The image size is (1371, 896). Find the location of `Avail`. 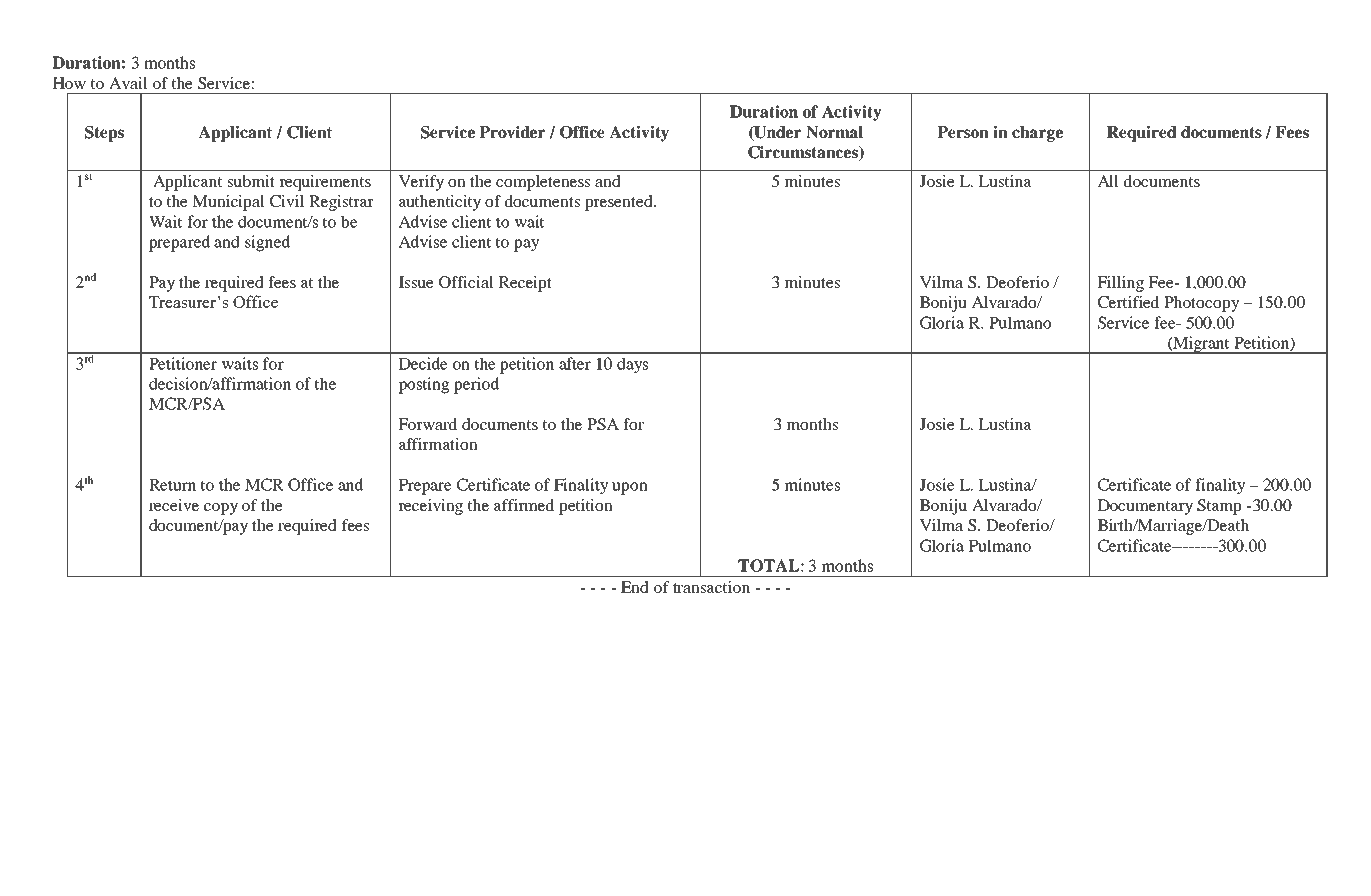

Avail is located at coordinates (128, 83).
